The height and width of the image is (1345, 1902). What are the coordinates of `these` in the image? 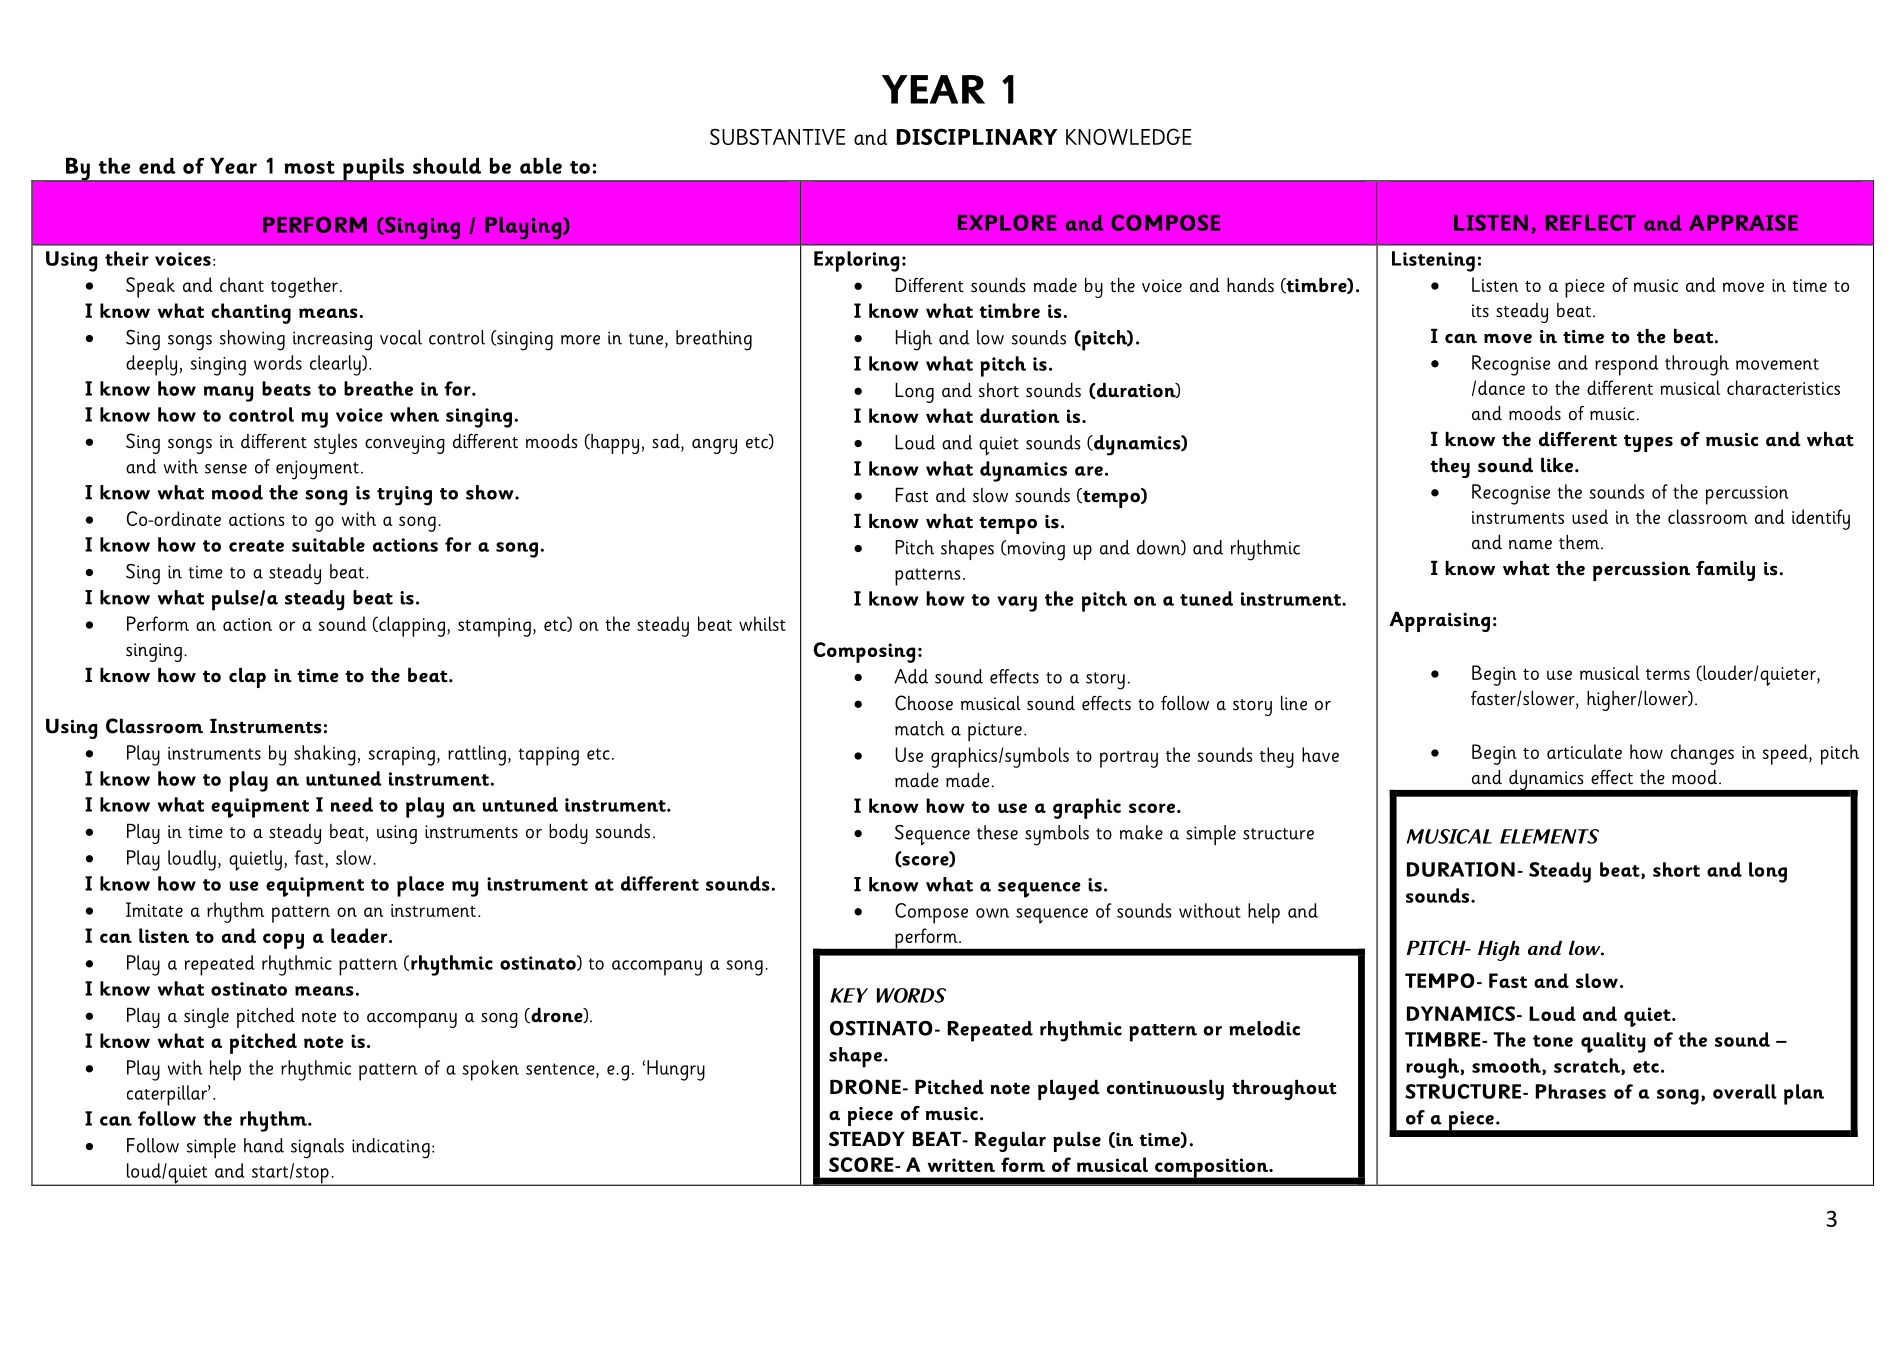 It's located at (997, 832).
